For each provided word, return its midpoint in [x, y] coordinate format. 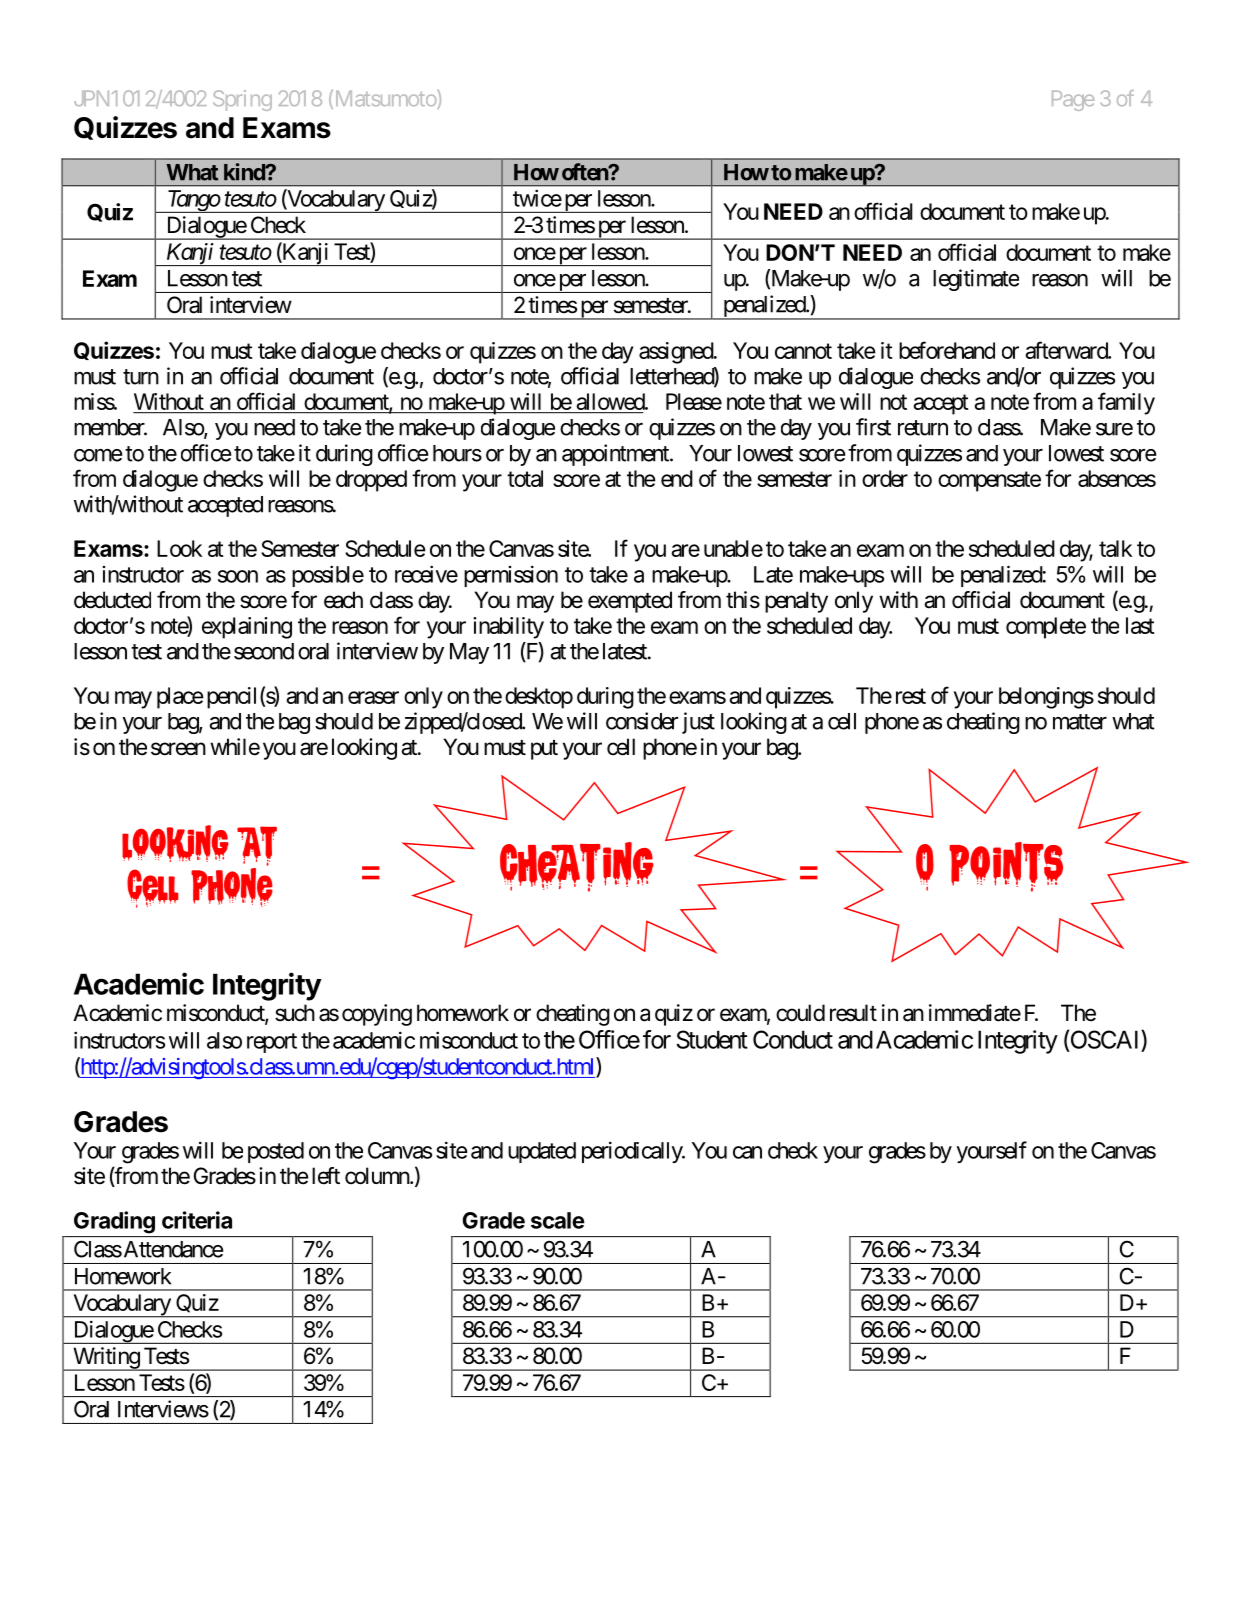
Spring [242, 100]
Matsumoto [385, 99]
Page [1073, 100]
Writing [106, 1359]
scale [558, 1220]
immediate [975, 1013]
